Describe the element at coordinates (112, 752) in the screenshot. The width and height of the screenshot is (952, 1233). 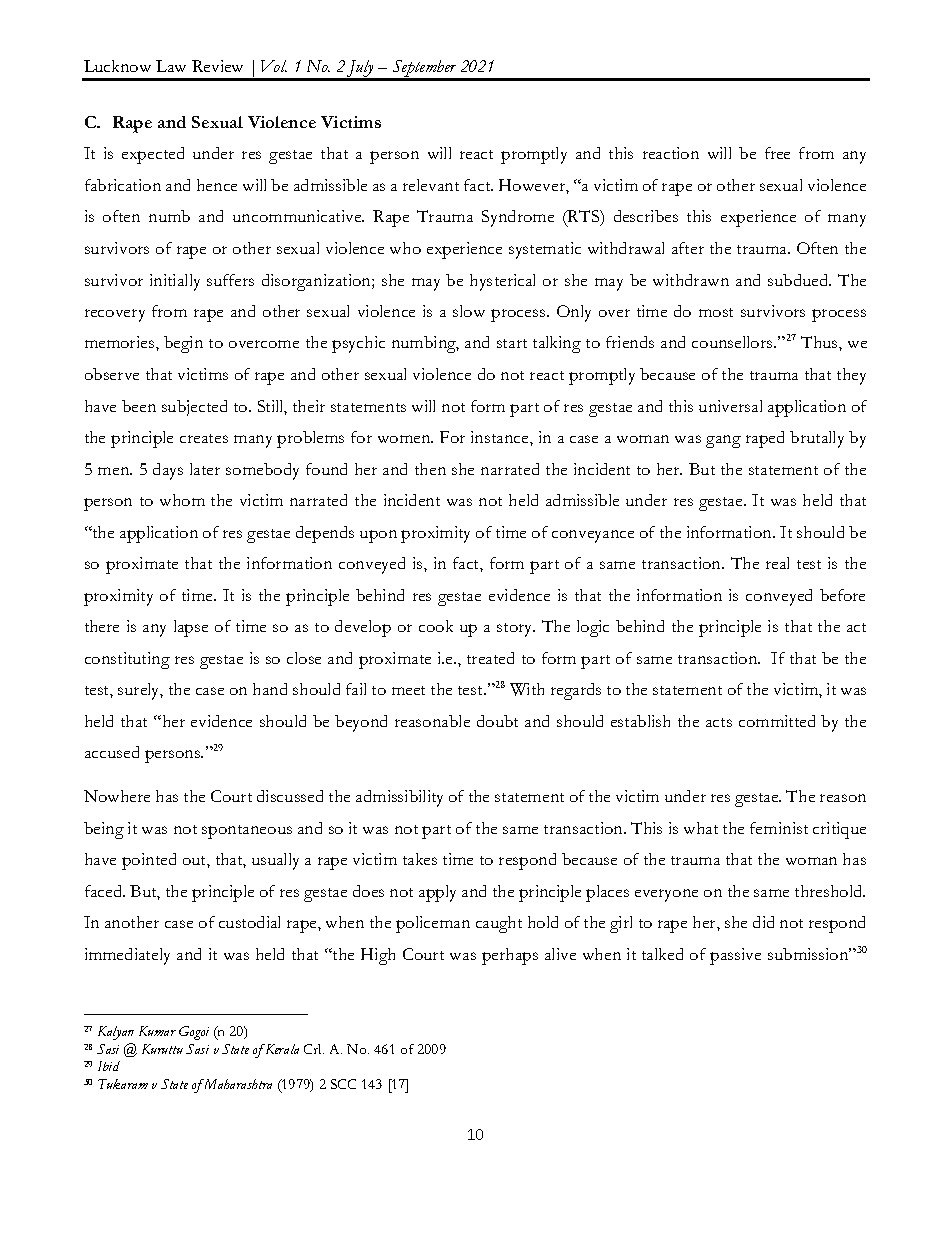
I see `accused` at that location.
